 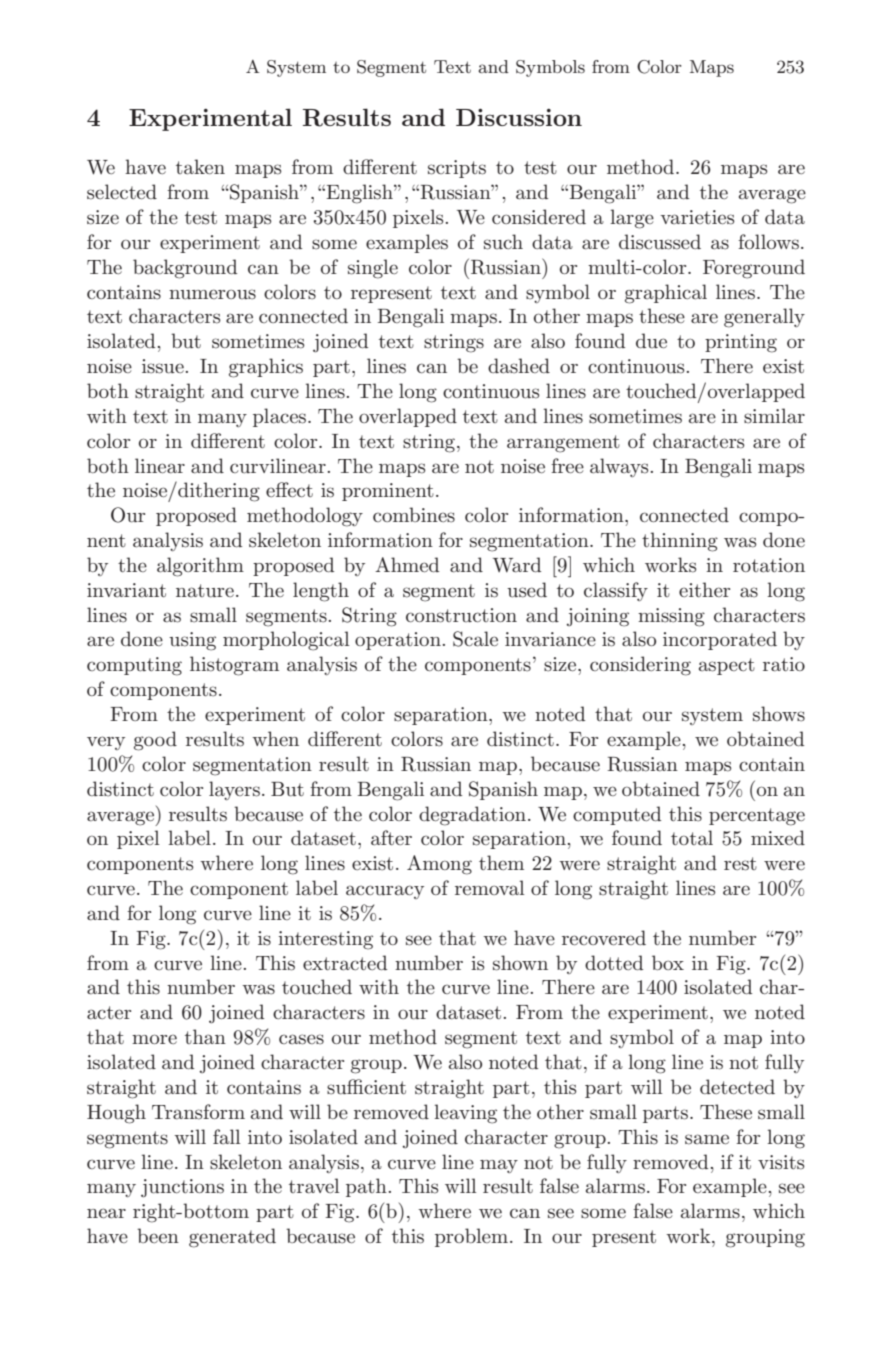 I want to click on algorithm, so click(x=200, y=567).
